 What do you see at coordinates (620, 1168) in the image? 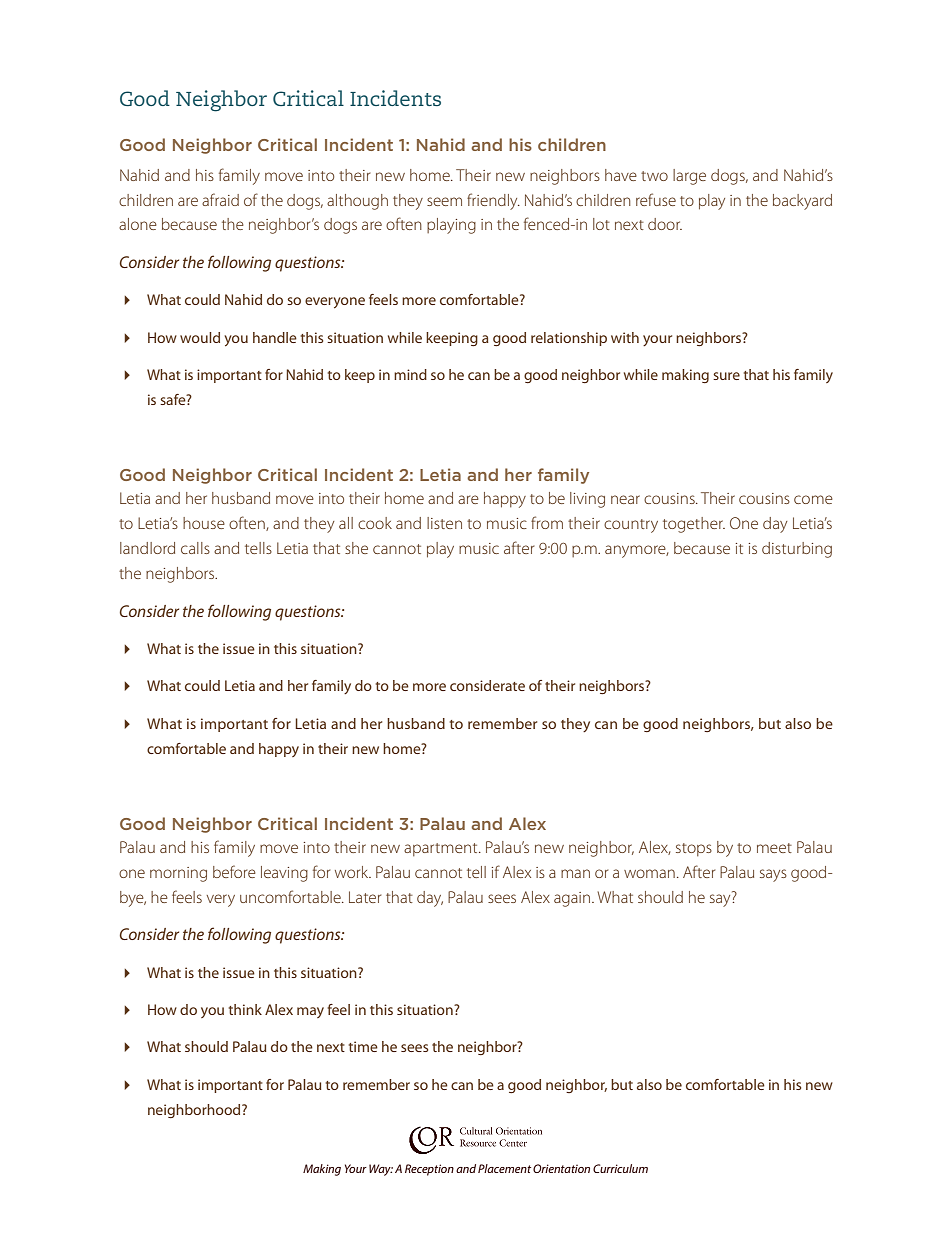
I see `Curriculum` at bounding box center [620, 1168].
